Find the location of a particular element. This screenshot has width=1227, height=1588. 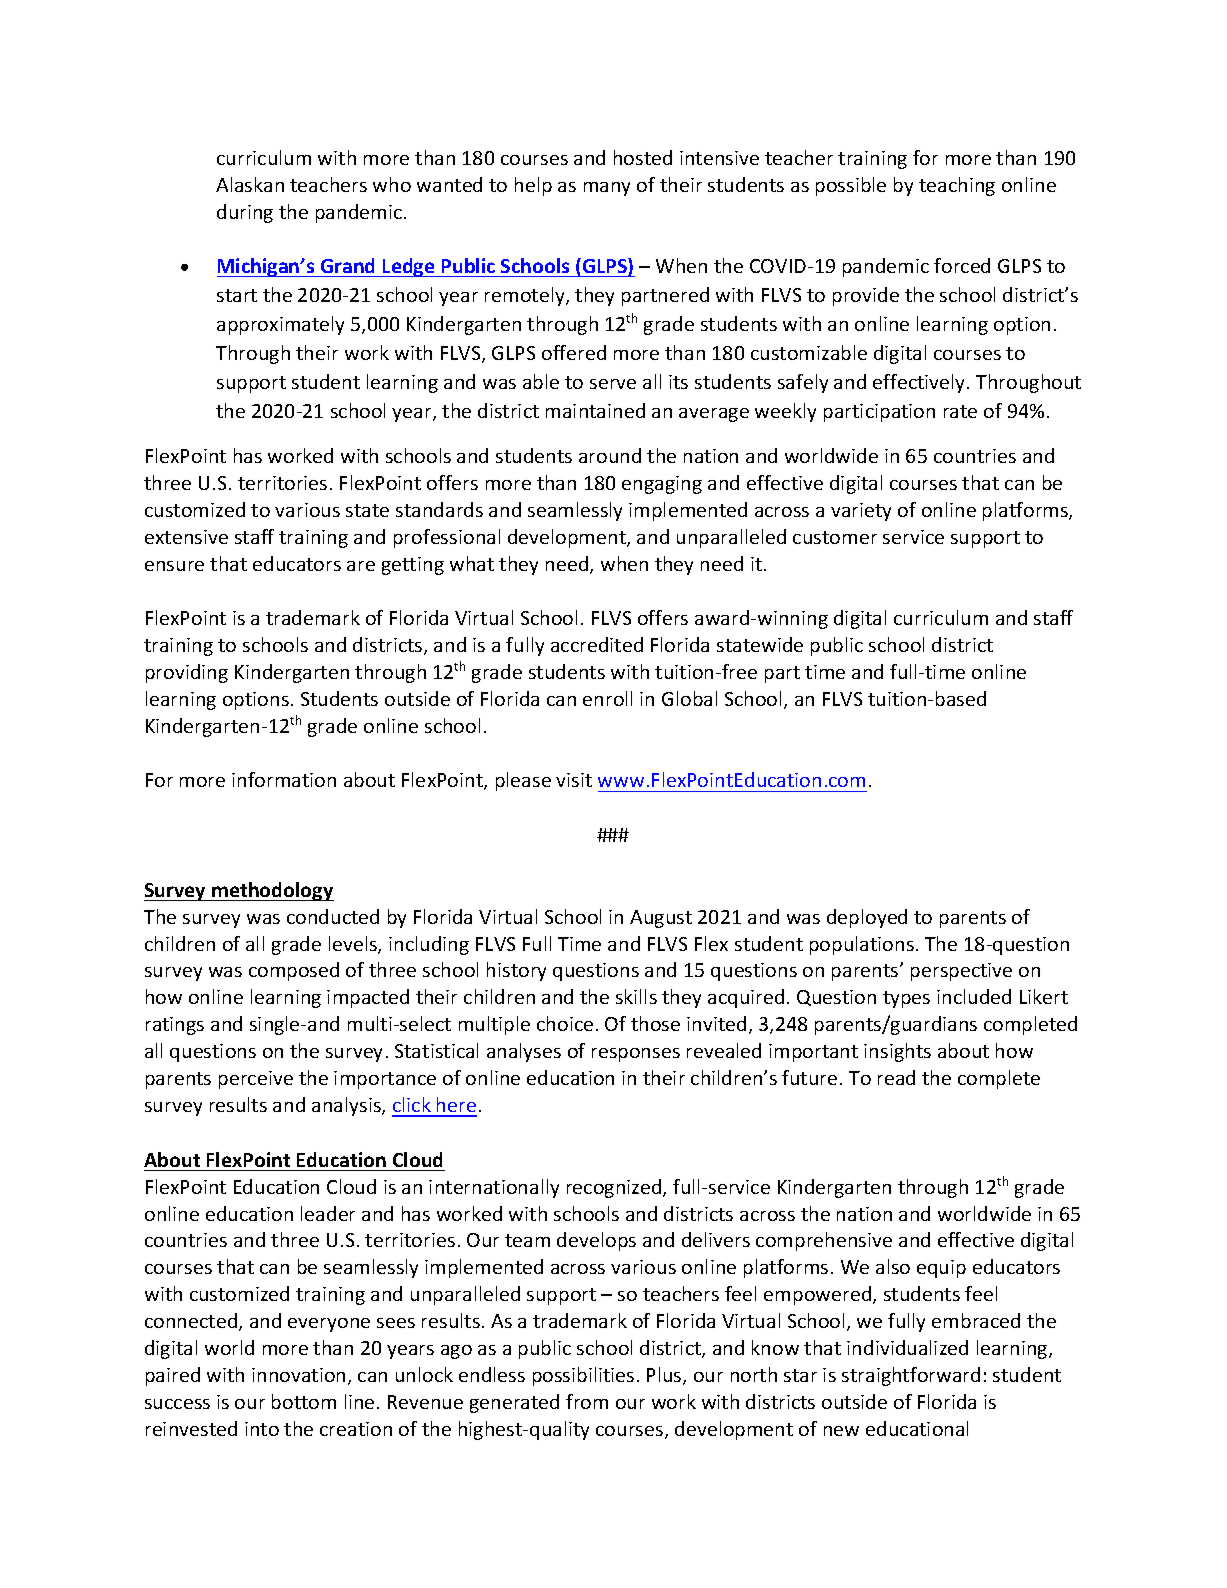

composed is located at coordinates (294, 971).
